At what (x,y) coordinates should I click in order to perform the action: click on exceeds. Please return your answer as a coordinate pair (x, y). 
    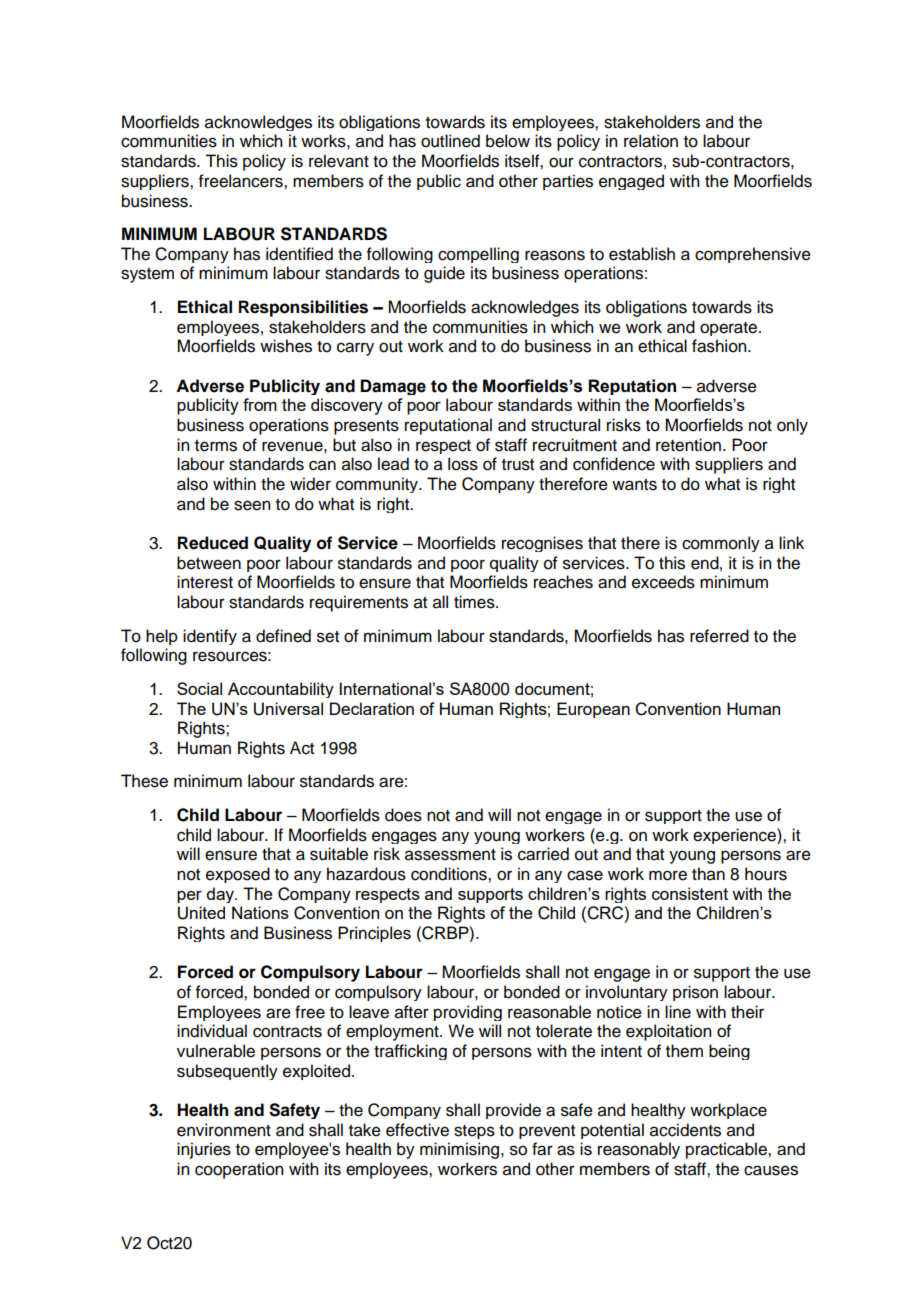
    Looking at the image, I should click on (663, 582).
